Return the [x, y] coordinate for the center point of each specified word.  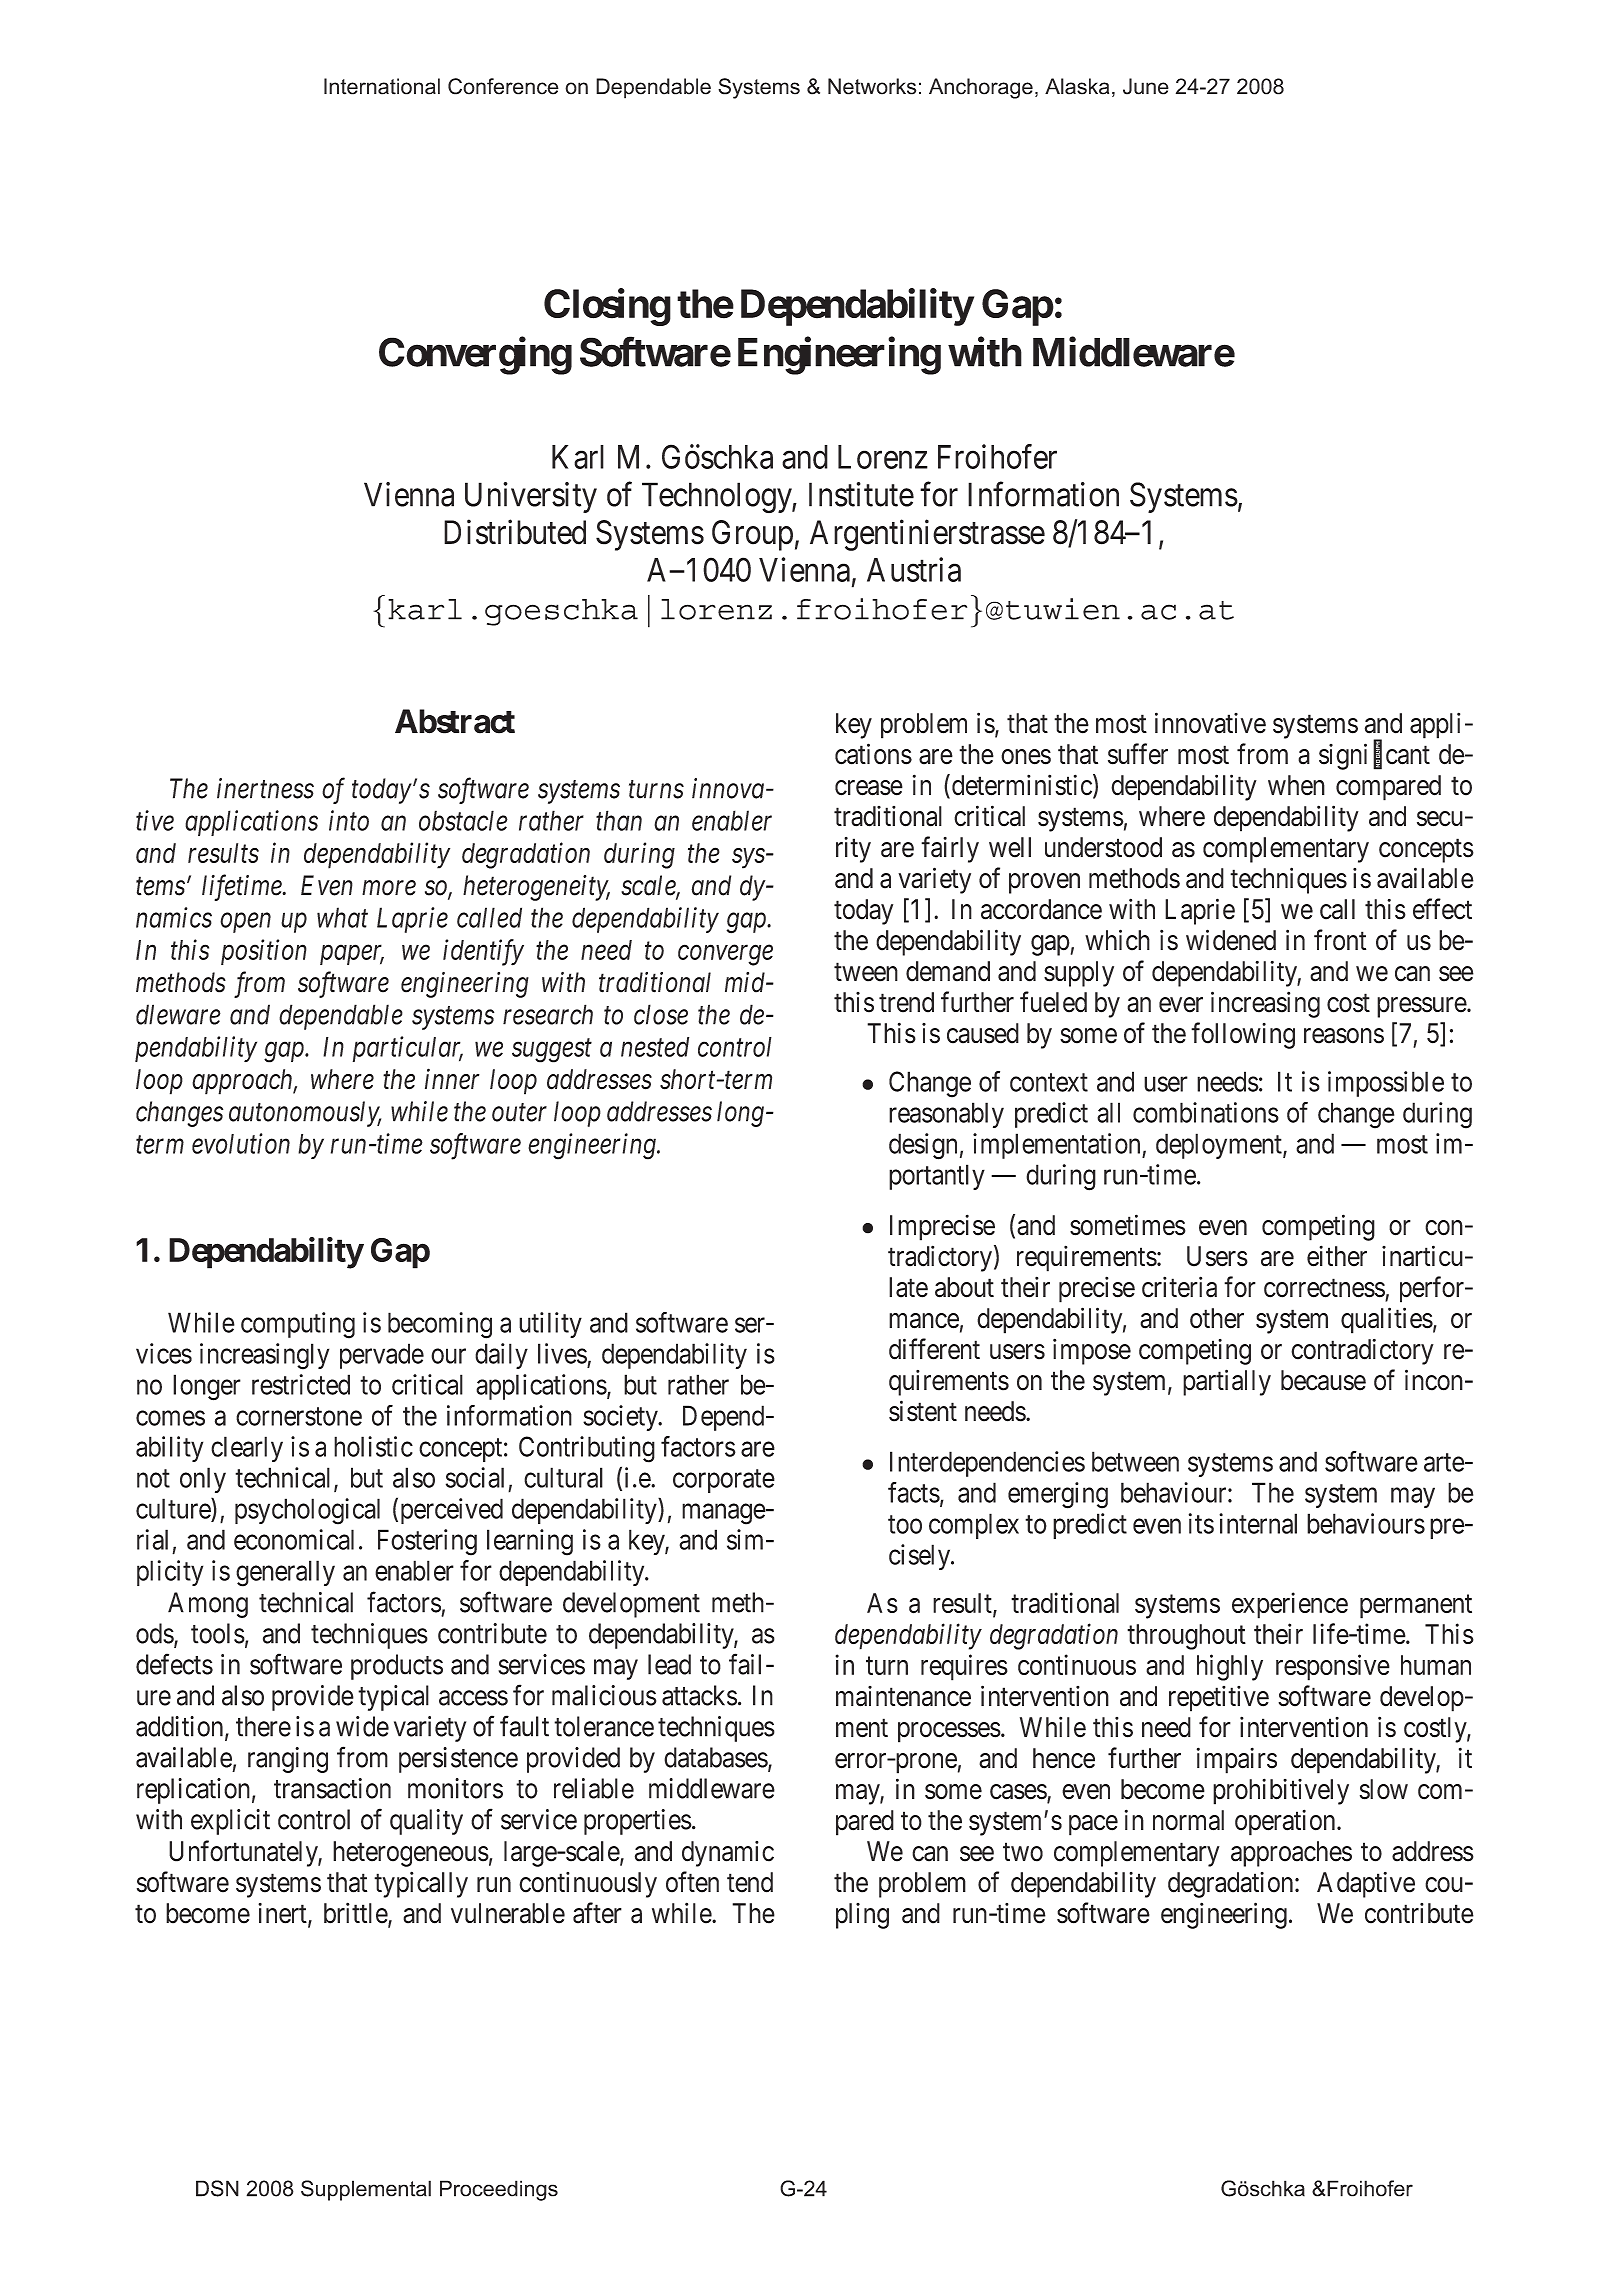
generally [285, 1573]
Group [752, 535]
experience [1290, 1605]
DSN [217, 2188]
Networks [872, 86]
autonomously [305, 1114]
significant [1374, 756]
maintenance [903, 1696]
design [923, 1146]
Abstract [455, 721]
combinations [1206, 1112]
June [1146, 86]
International [382, 86]
